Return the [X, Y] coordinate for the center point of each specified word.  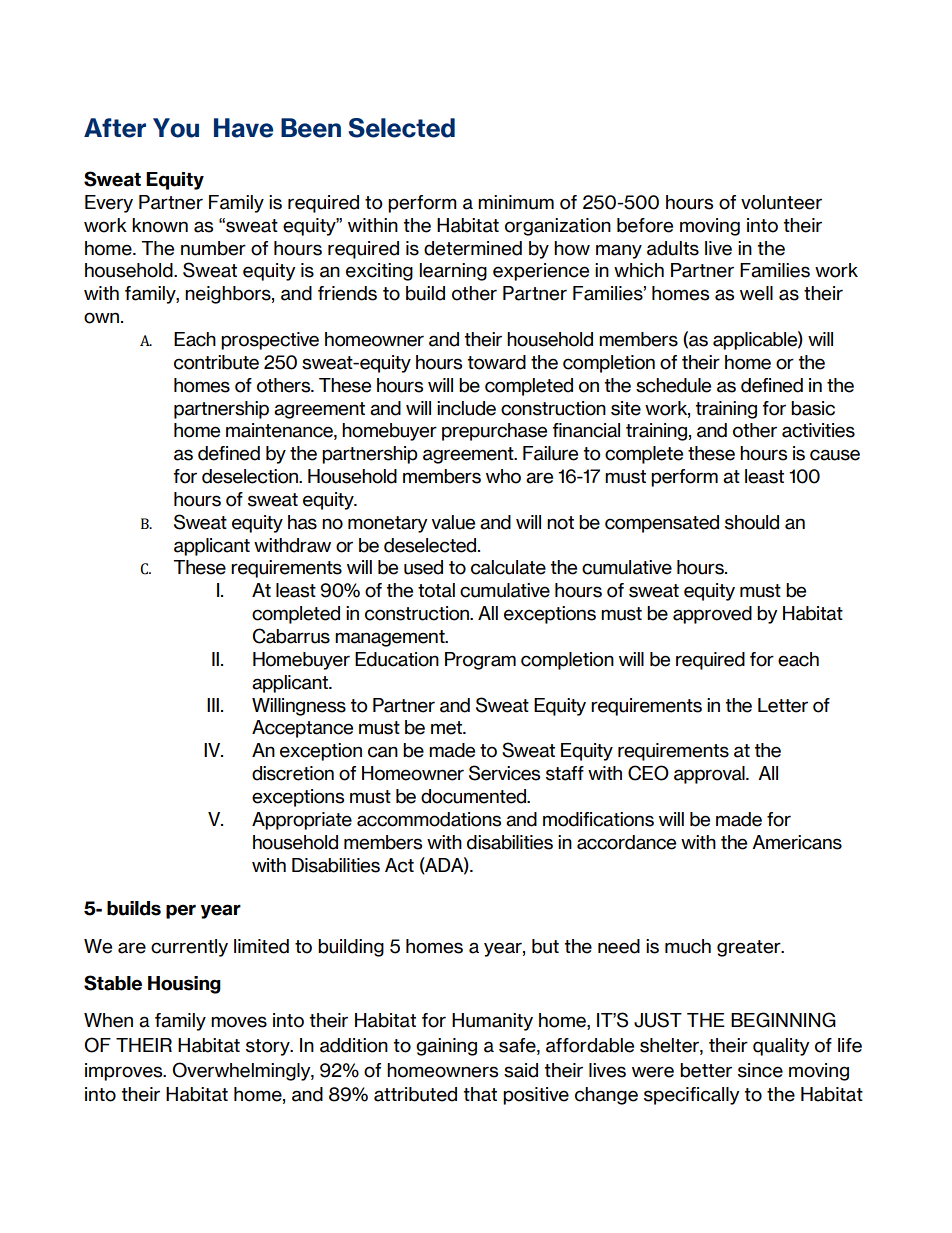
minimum [516, 202]
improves [125, 1072]
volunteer [781, 202]
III [213, 705]
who [503, 476]
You [176, 128]
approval [710, 775]
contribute [216, 362]
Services [504, 773]
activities [818, 430]
